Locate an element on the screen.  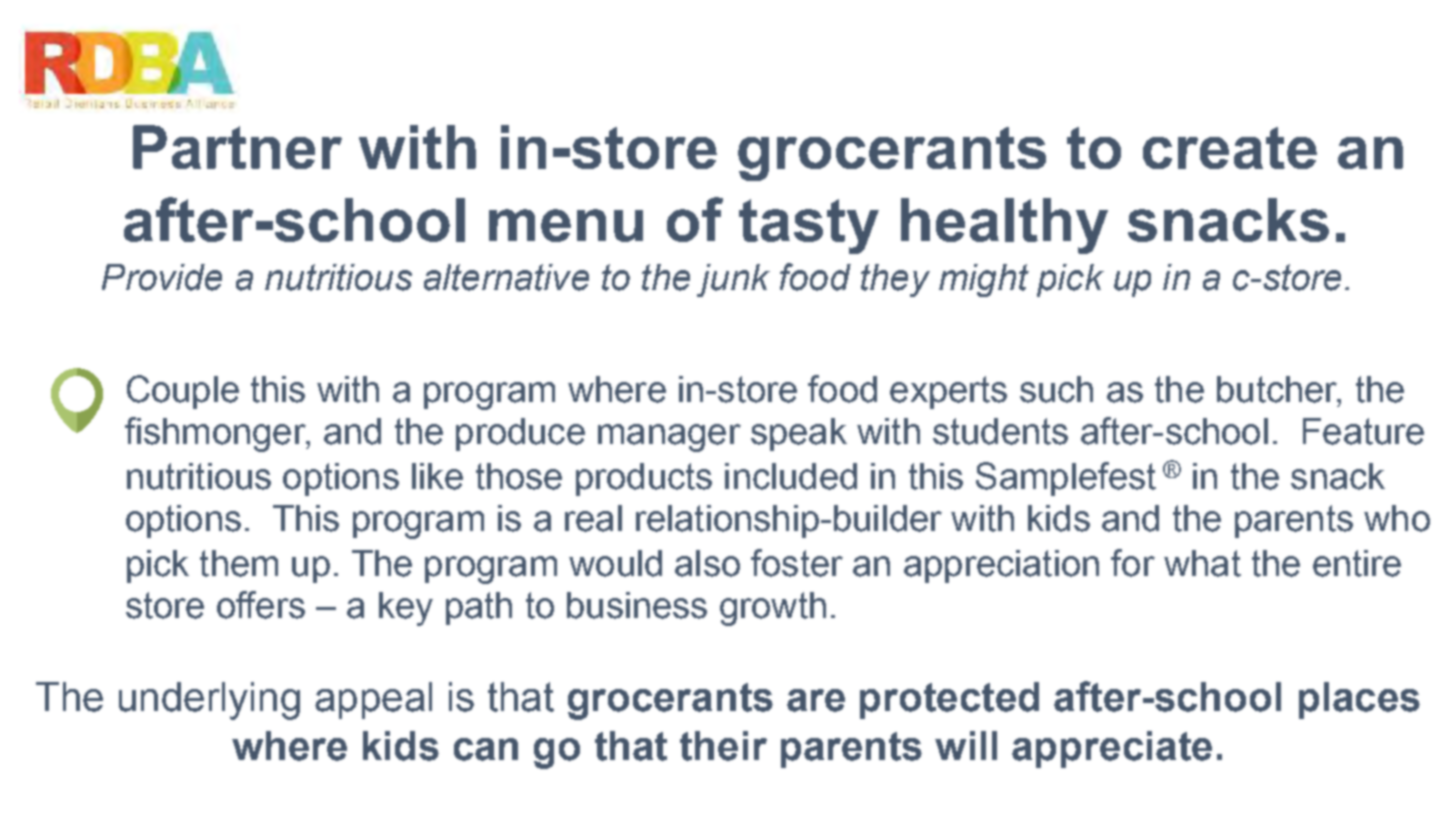
Feature is located at coordinates (1363, 431).
